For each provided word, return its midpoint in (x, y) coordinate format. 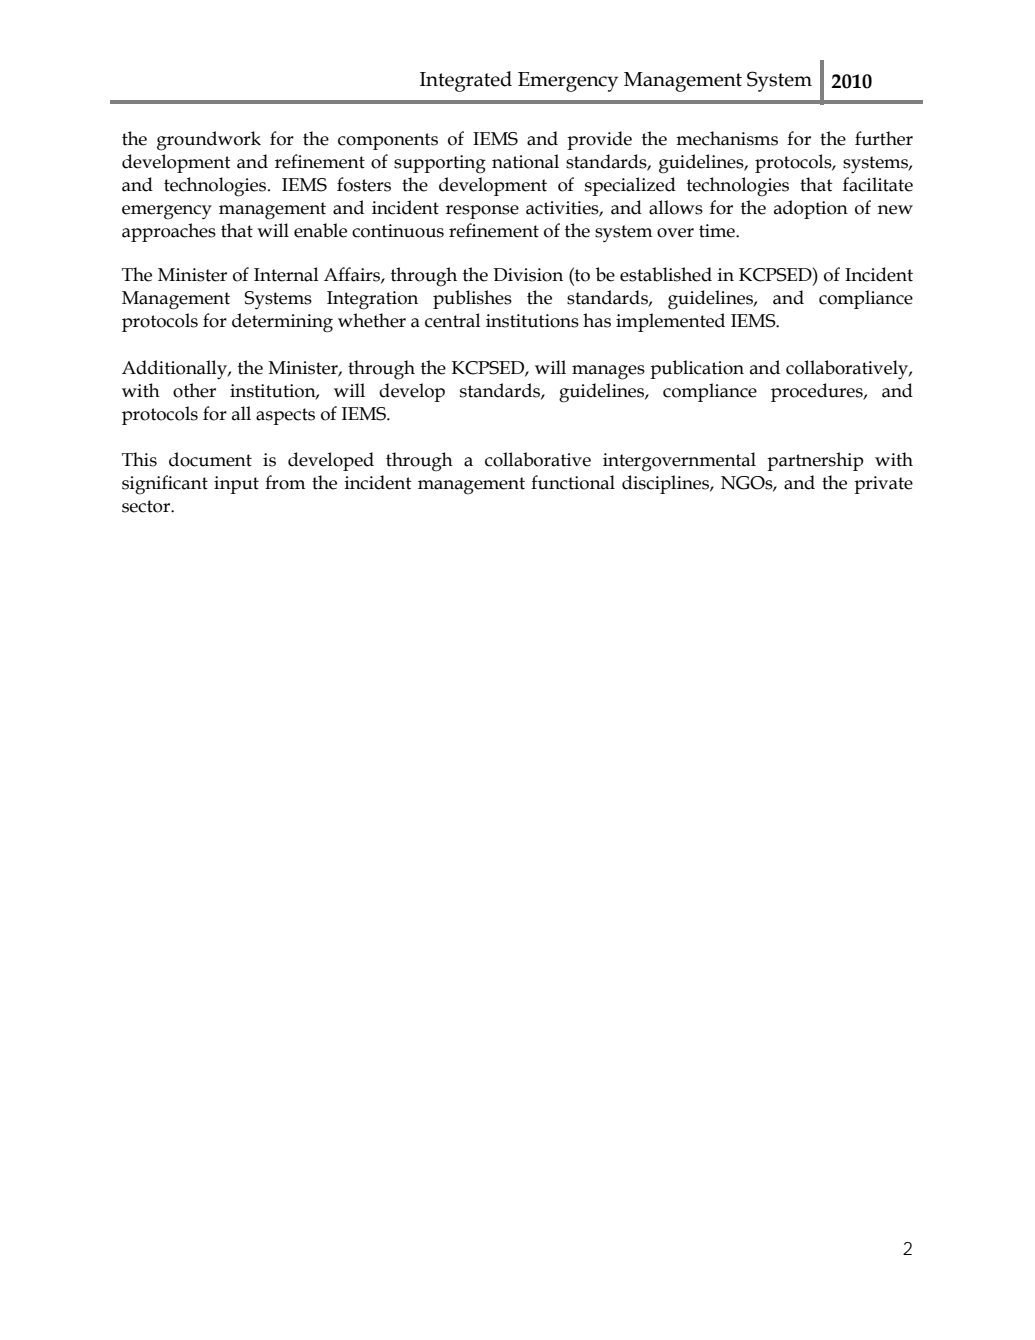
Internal (286, 274)
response (482, 212)
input (236, 485)
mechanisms (727, 138)
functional (573, 482)
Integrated (466, 81)
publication (697, 369)
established (666, 274)
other (194, 390)
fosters (364, 184)
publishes (472, 299)
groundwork (209, 141)
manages (608, 372)
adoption (811, 209)
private (883, 485)
